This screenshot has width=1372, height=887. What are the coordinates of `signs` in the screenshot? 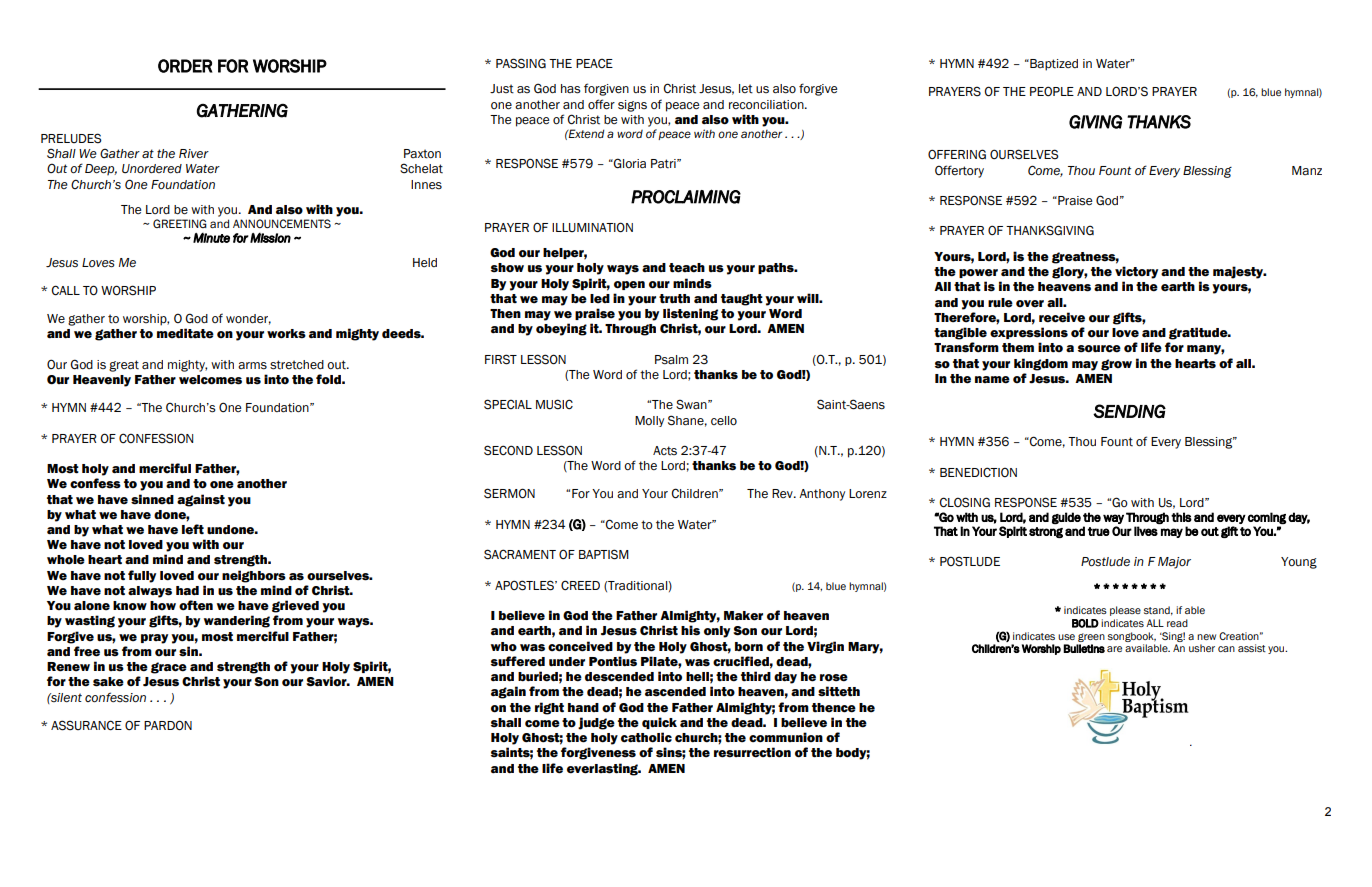 It's located at (632, 106).
